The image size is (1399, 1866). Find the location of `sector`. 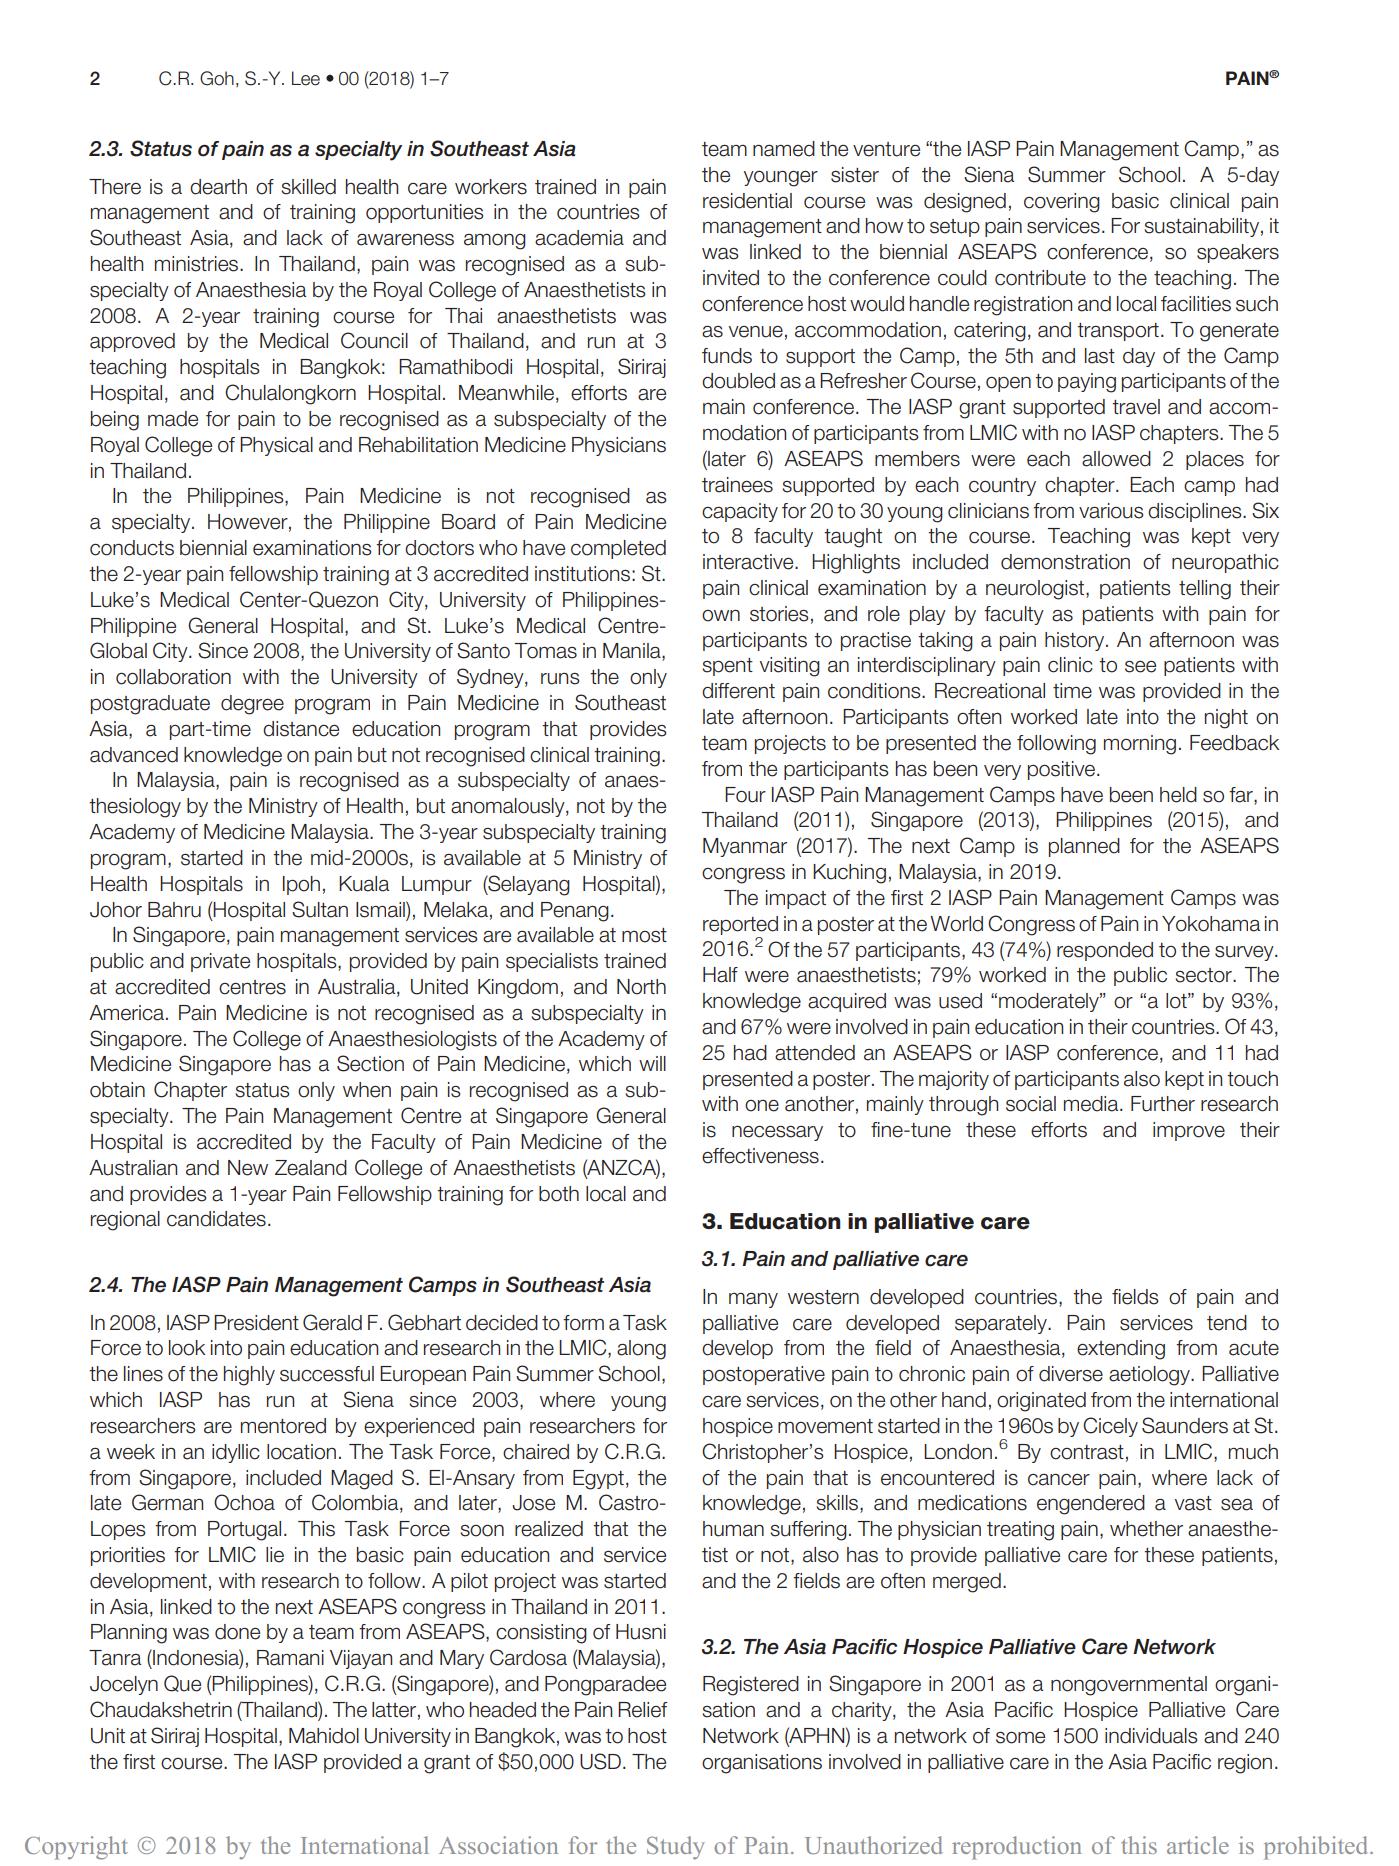

sector is located at coordinates (1204, 975).
